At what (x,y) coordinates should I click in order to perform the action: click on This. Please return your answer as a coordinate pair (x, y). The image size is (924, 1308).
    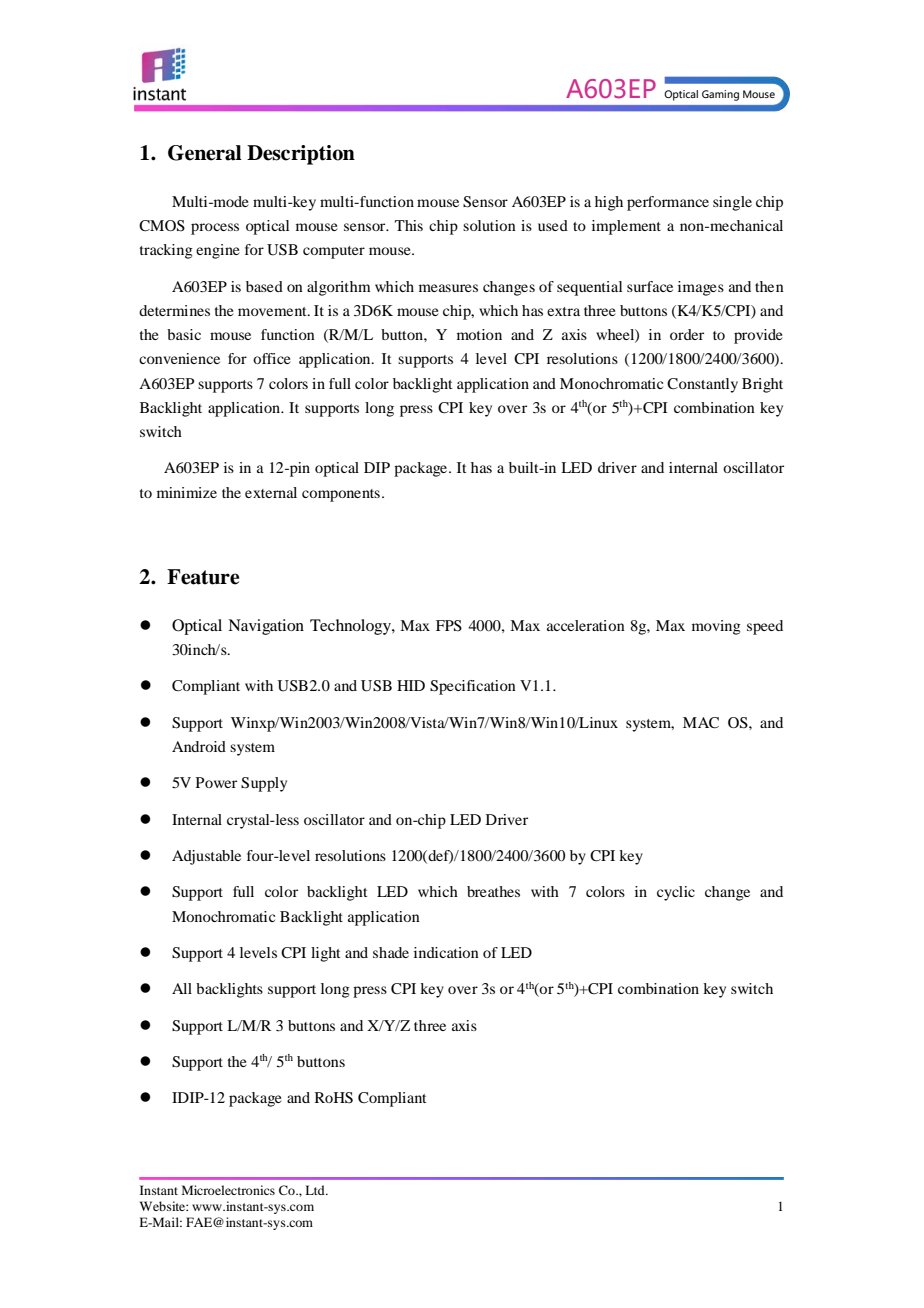
    Looking at the image, I should click on (409, 225).
